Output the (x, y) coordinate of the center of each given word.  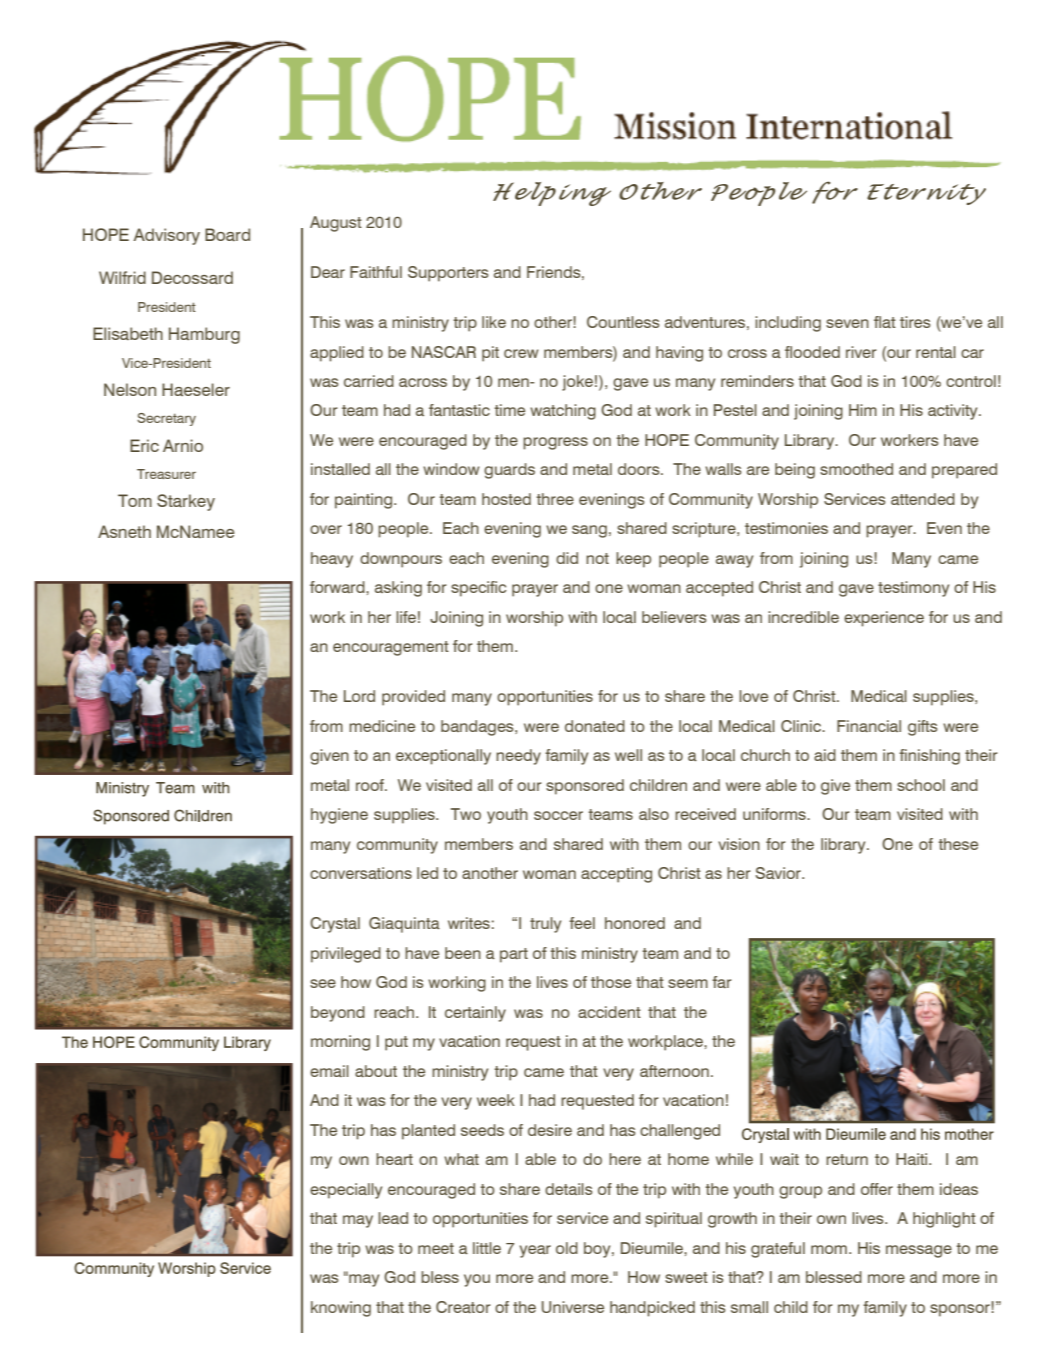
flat (885, 322)
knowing (341, 1309)
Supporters (448, 274)
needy (518, 757)
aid (825, 755)
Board (227, 234)
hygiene (339, 816)
